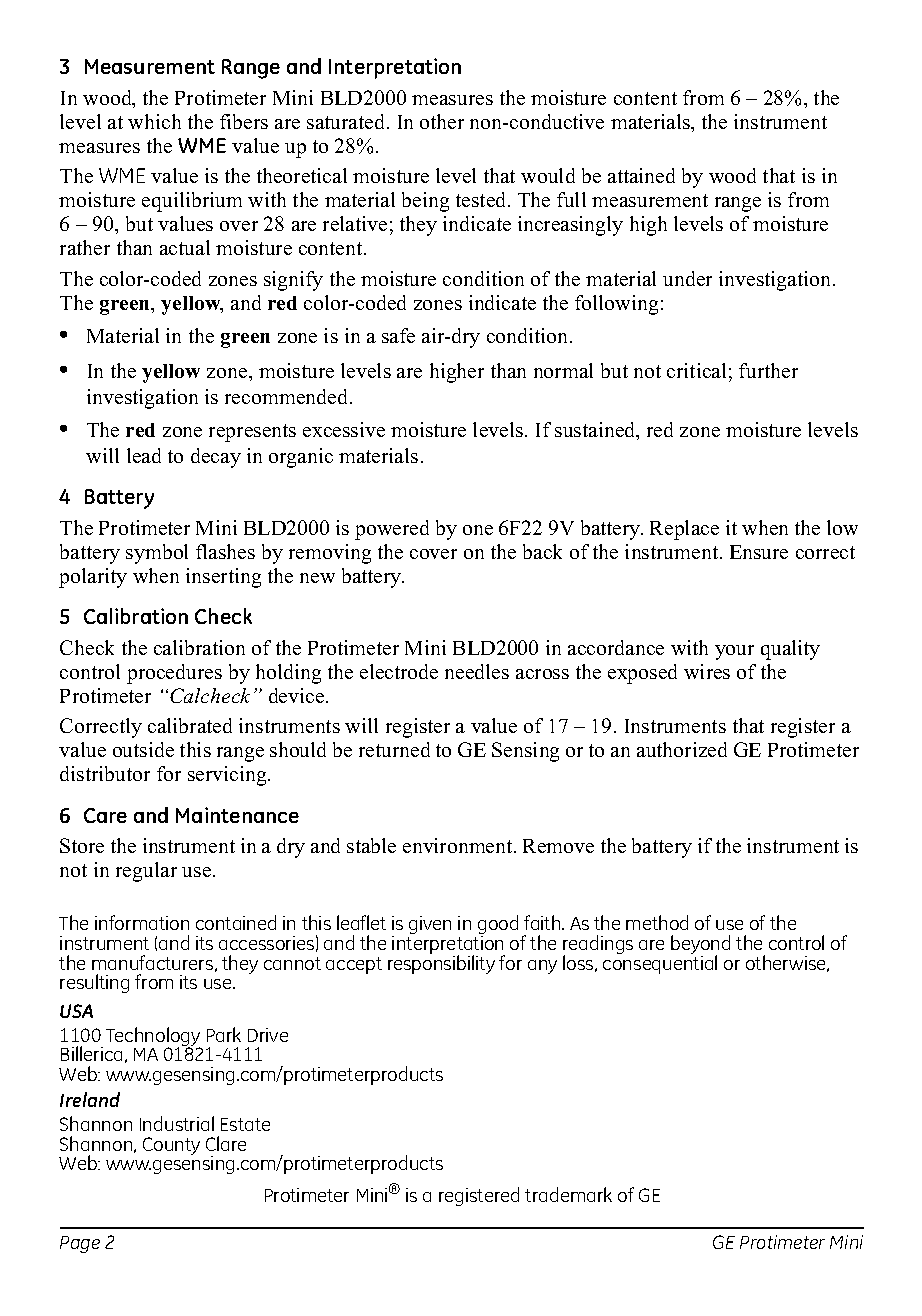  Describe the element at coordinates (157, 554) in the screenshot. I see `symbol` at that location.
